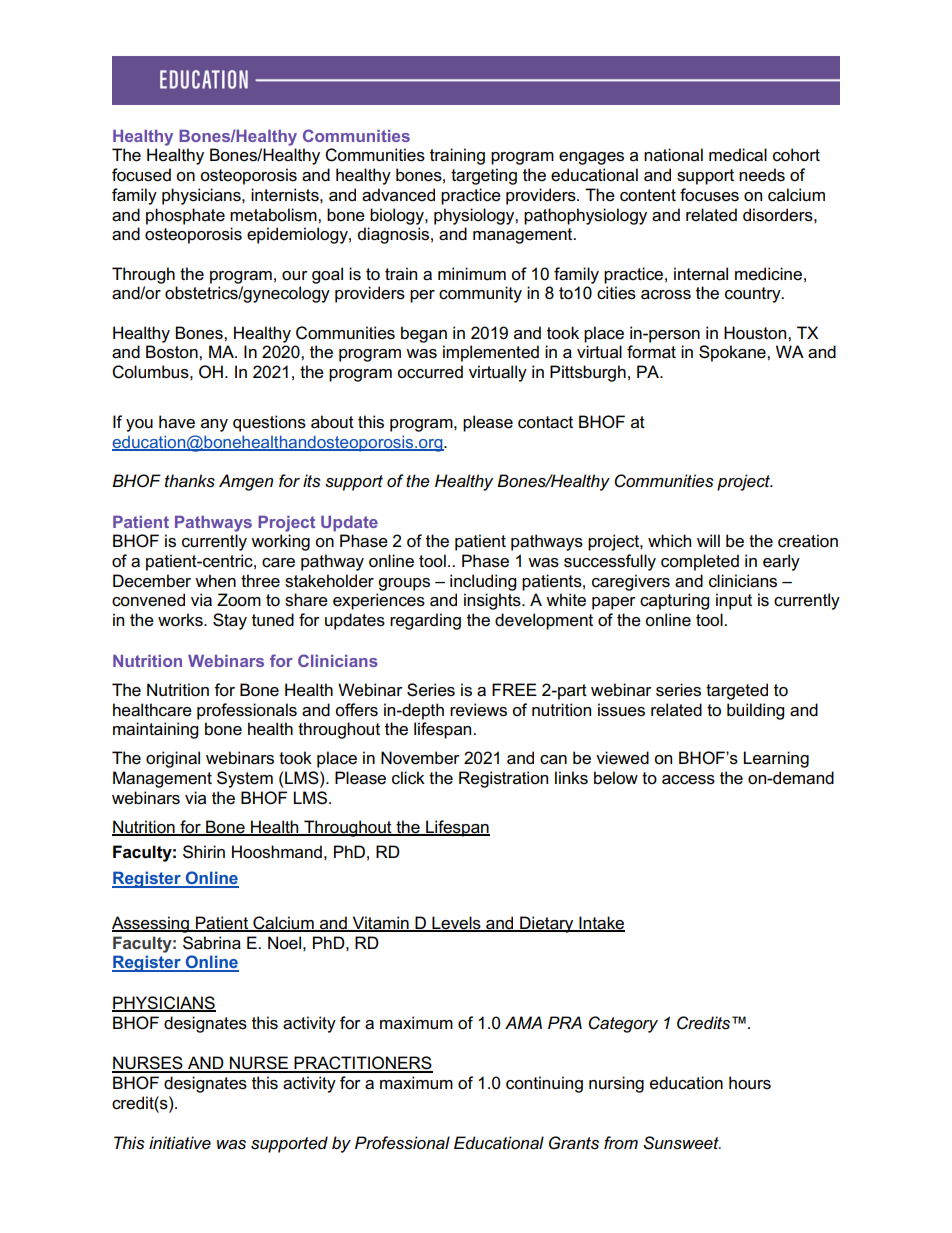 Image resolution: width=952 pixels, height=1233 pixels. What do you see at coordinates (245, 779) in the screenshot?
I see `System` at bounding box center [245, 779].
